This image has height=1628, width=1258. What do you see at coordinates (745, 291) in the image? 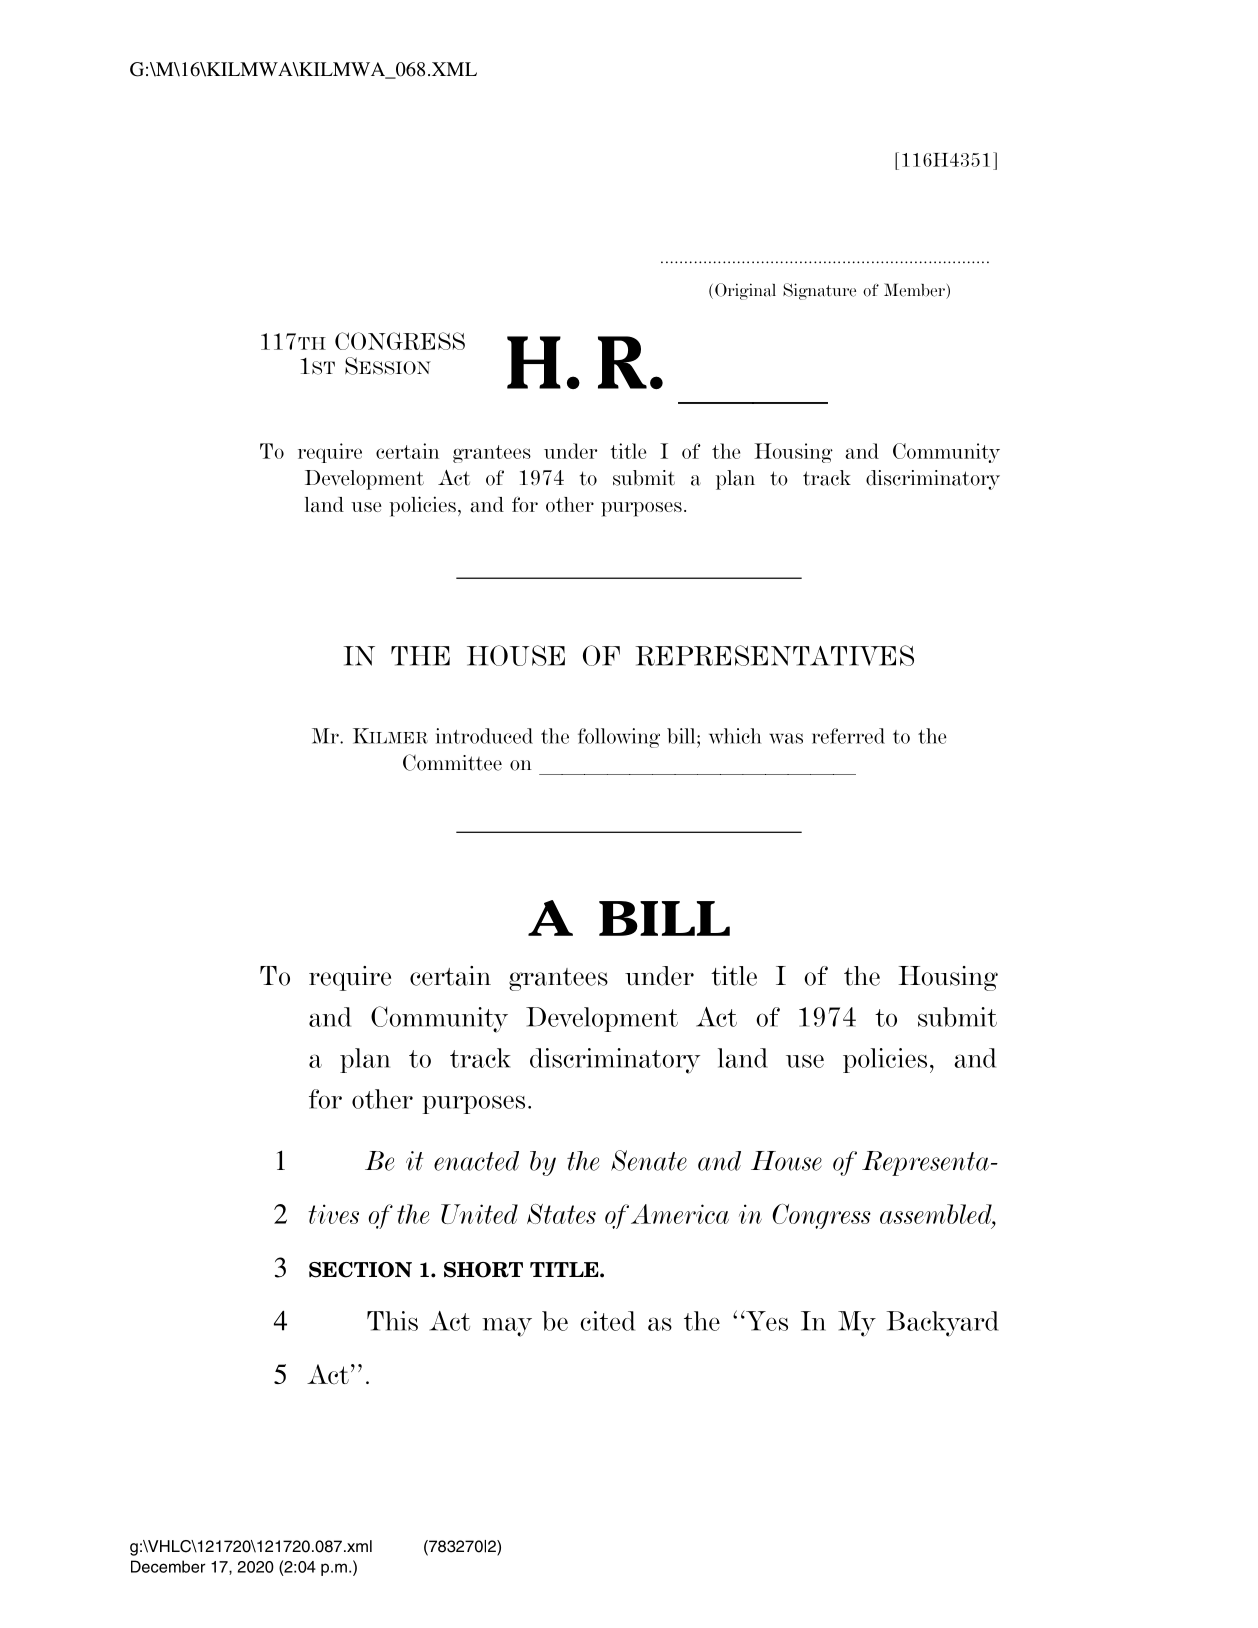
I see `Original` at bounding box center [745, 291].
